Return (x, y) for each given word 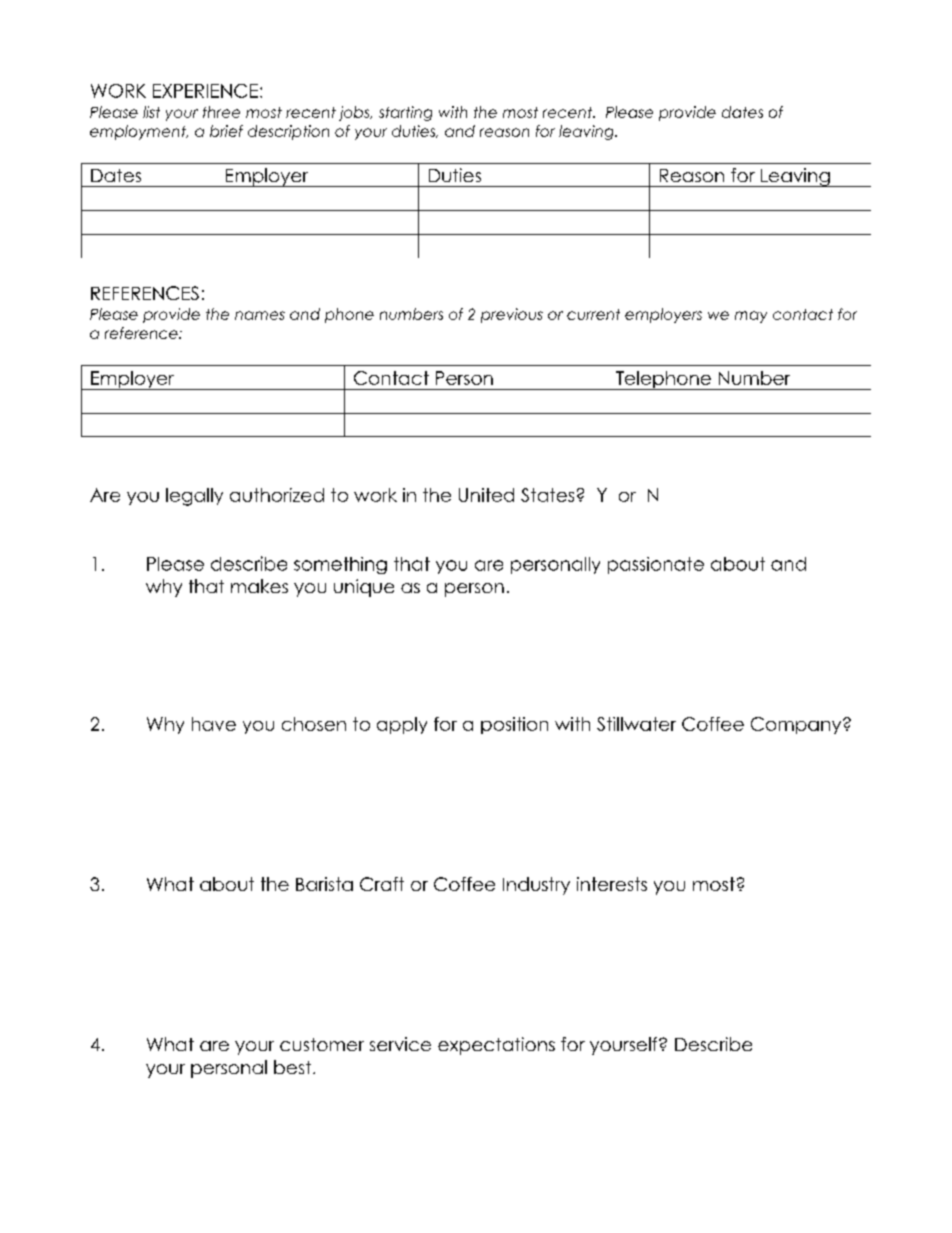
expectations (496, 1046)
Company (797, 725)
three (221, 112)
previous (512, 315)
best (294, 1067)
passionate (656, 565)
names (260, 315)
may (751, 317)
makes (259, 586)
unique (364, 588)
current (593, 314)
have (214, 724)
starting (405, 113)
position (514, 725)
